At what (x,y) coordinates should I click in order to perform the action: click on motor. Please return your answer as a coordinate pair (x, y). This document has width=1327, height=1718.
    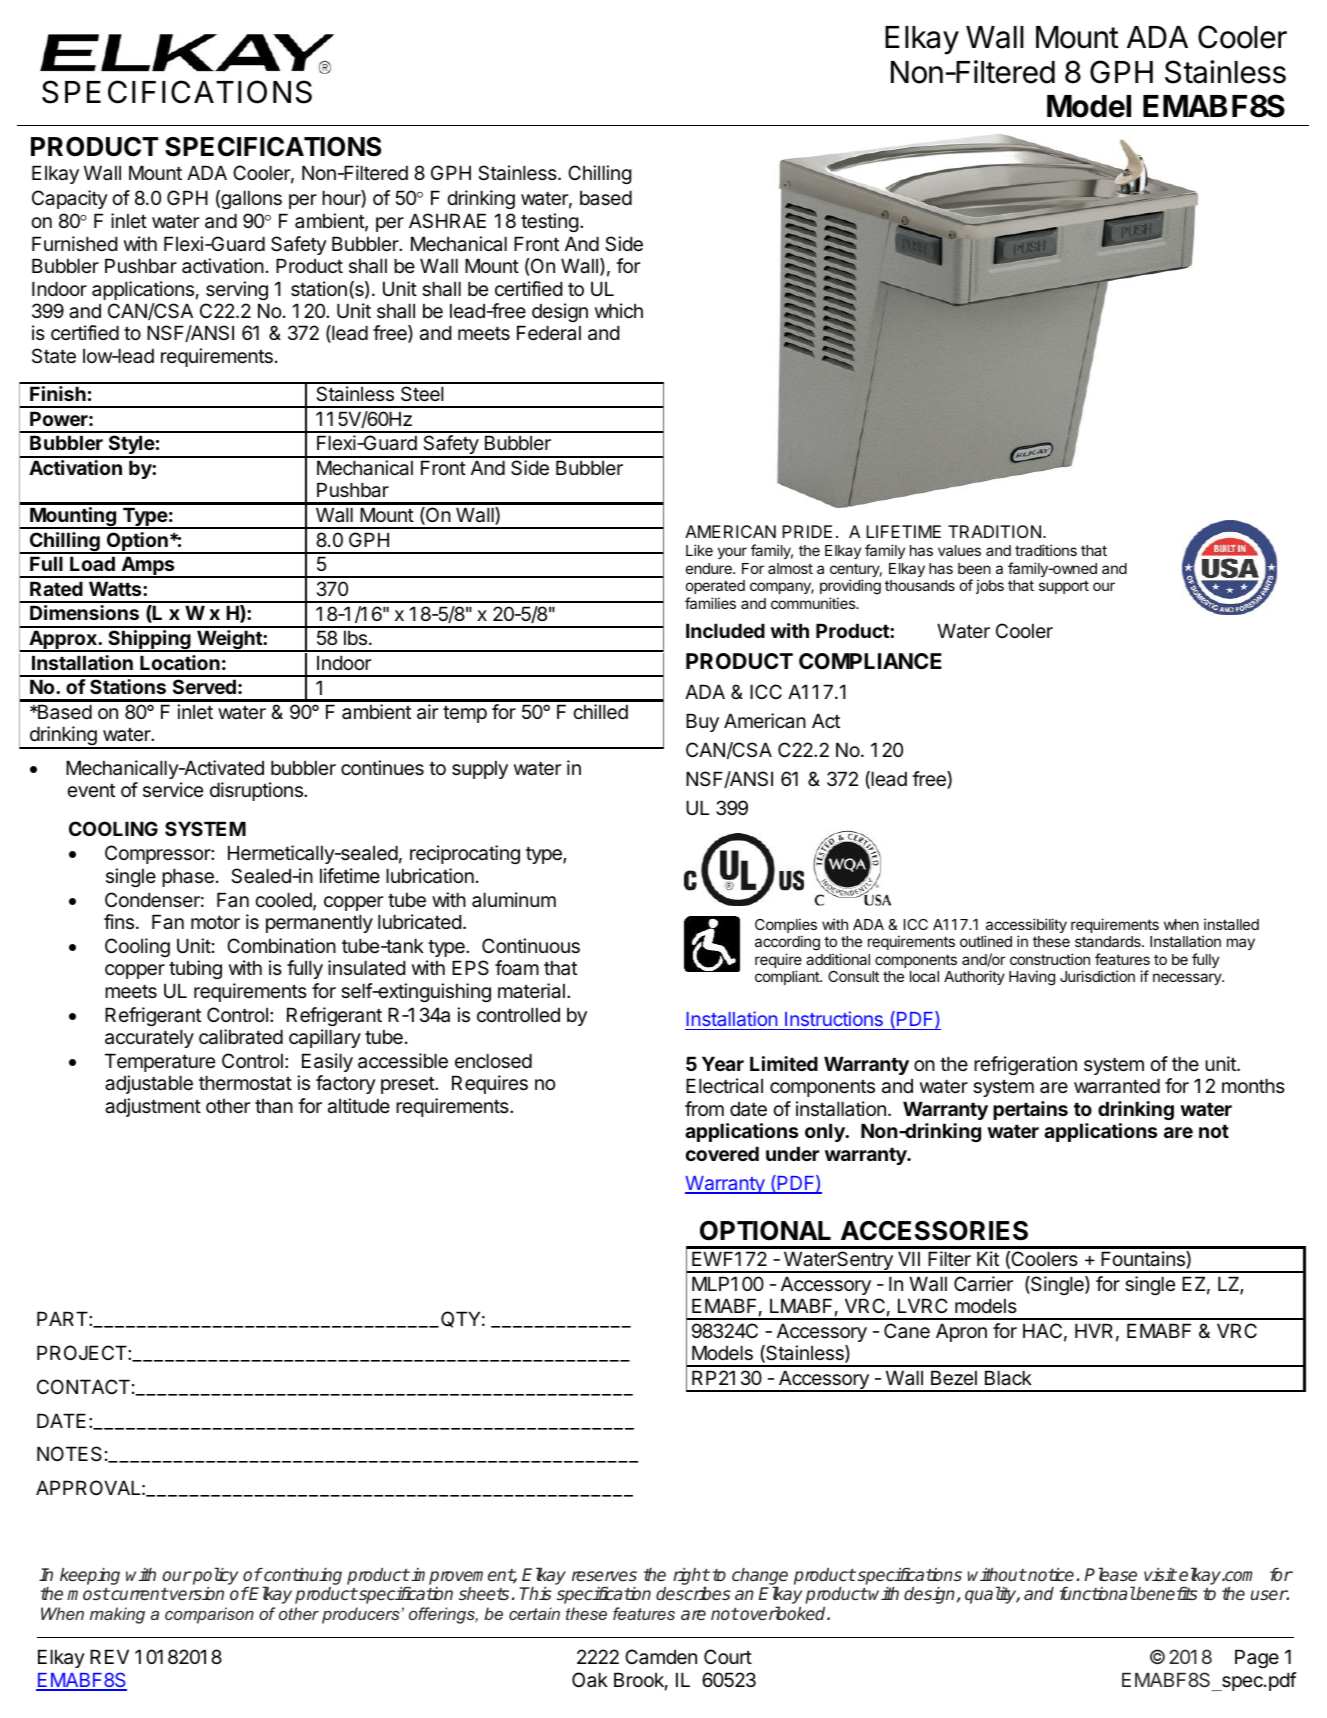
    Looking at the image, I should click on (215, 922).
